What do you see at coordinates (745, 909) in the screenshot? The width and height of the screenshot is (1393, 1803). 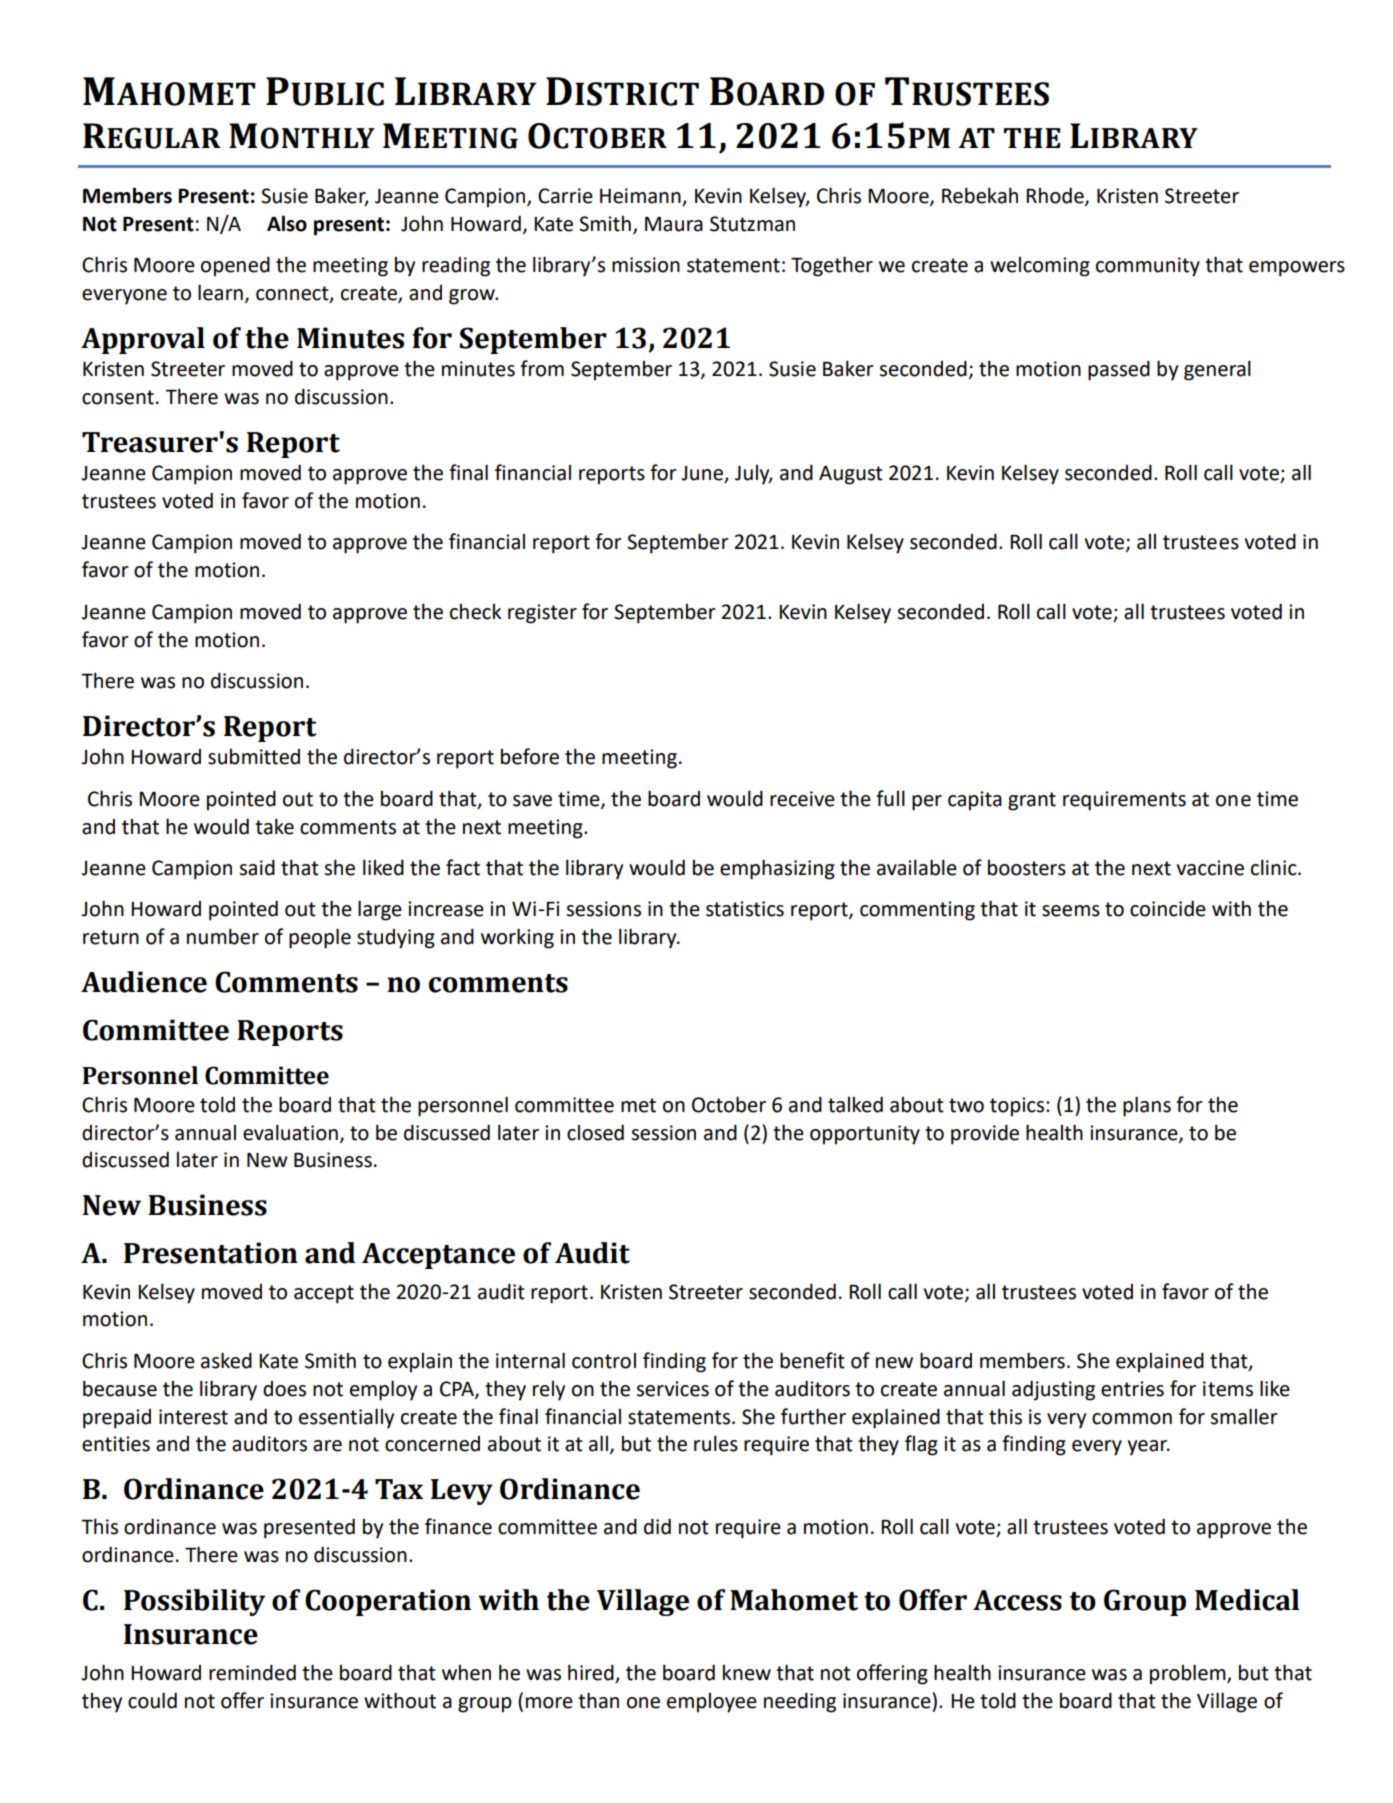 I see `statistics` at bounding box center [745, 909].
